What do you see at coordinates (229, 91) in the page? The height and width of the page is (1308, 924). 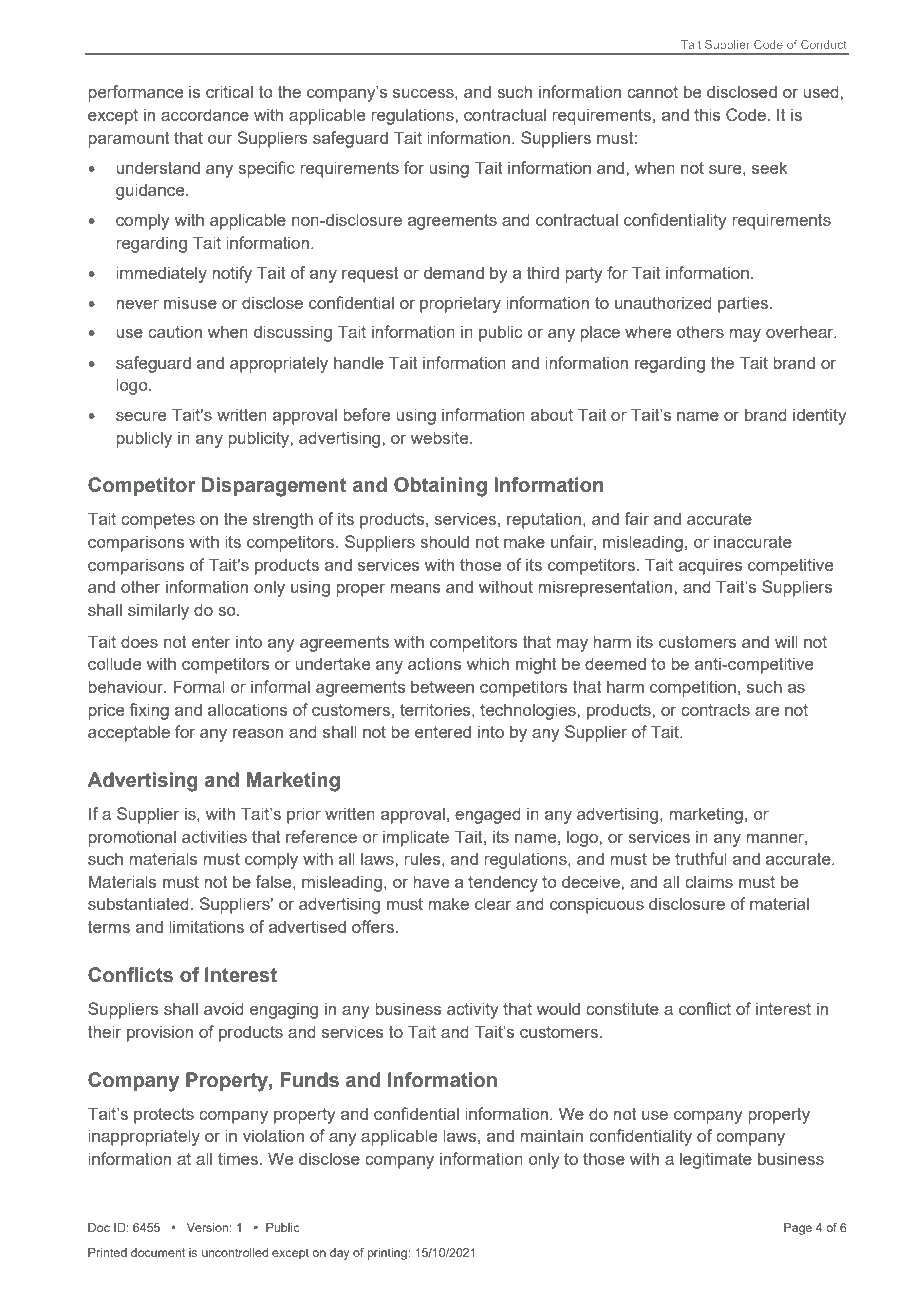 I see `critical` at bounding box center [229, 91].
